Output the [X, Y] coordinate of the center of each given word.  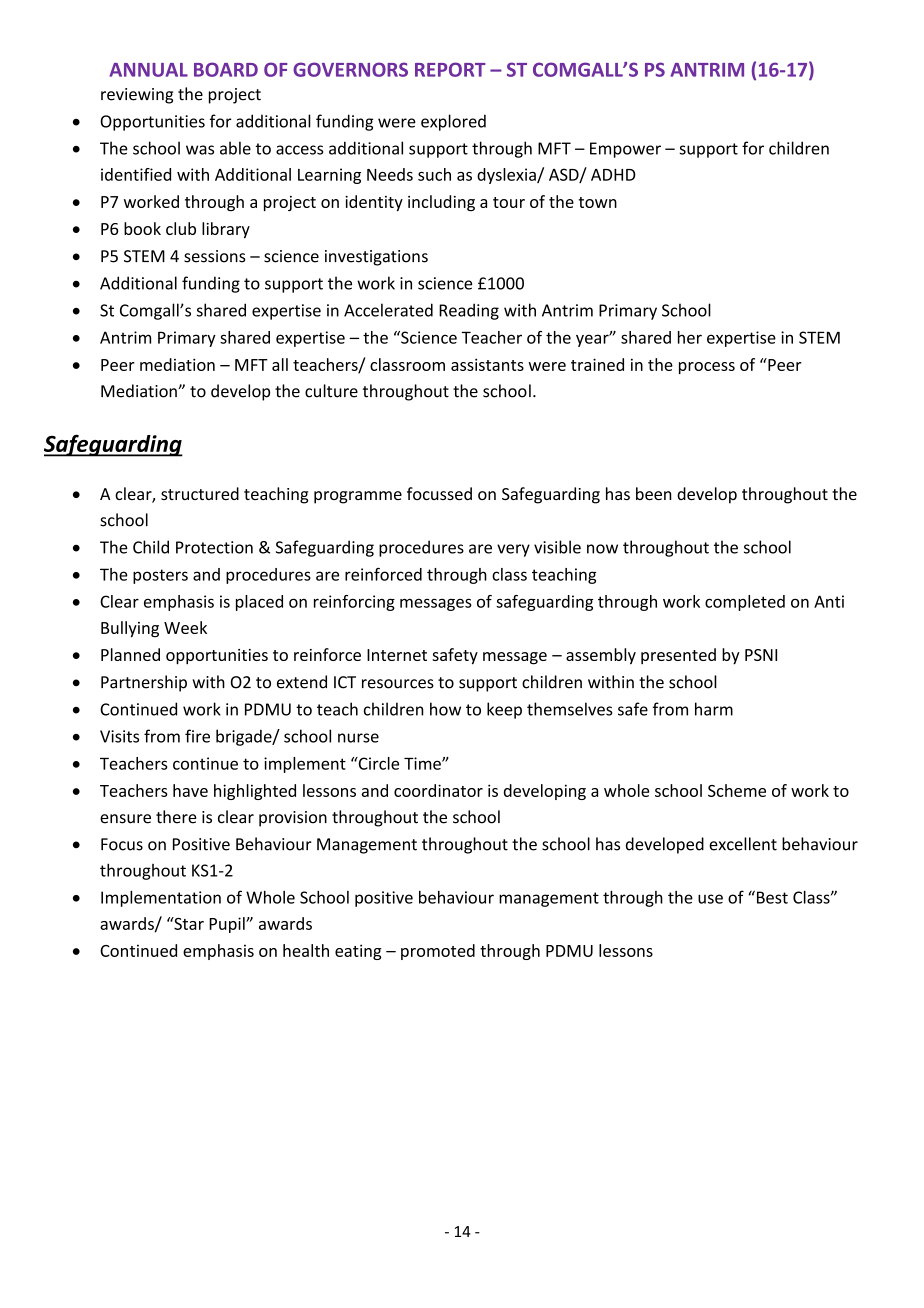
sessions [215, 256]
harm [714, 709]
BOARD [226, 69]
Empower [625, 150]
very [513, 550]
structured [200, 493]
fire [197, 736]
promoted [438, 952]
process [707, 368]
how [445, 709]
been [654, 493]
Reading [469, 311]
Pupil [228, 925]
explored [453, 122]
